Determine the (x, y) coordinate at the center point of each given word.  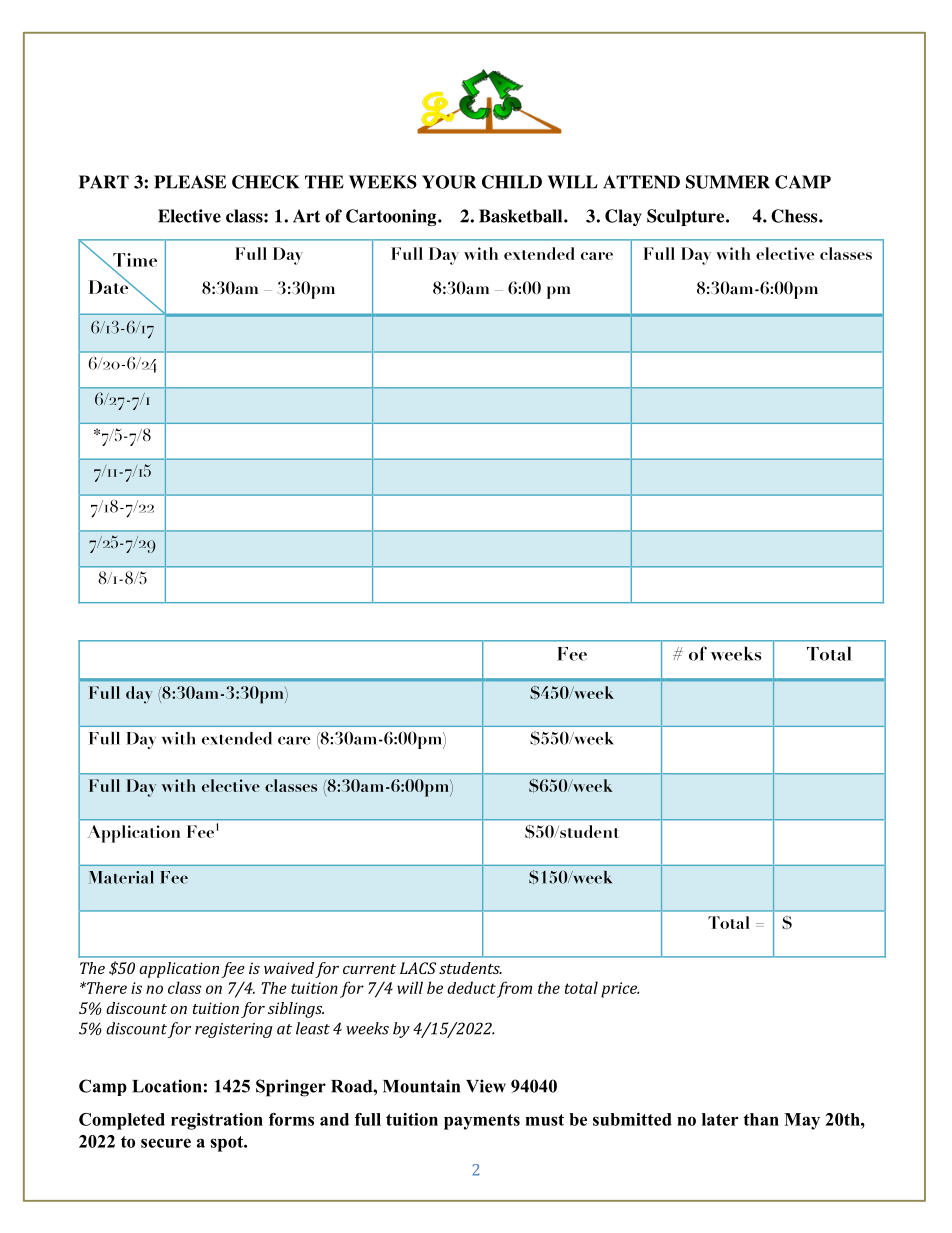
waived (289, 968)
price (620, 990)
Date (110, 286)
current (369, 969)
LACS (418, 968)
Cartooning (392, 217)
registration (217, 1121)
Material (121, 877)
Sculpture (687, 217)
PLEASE (190, 182)
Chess (795, 216)
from (514, 989)
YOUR (449, 182)
